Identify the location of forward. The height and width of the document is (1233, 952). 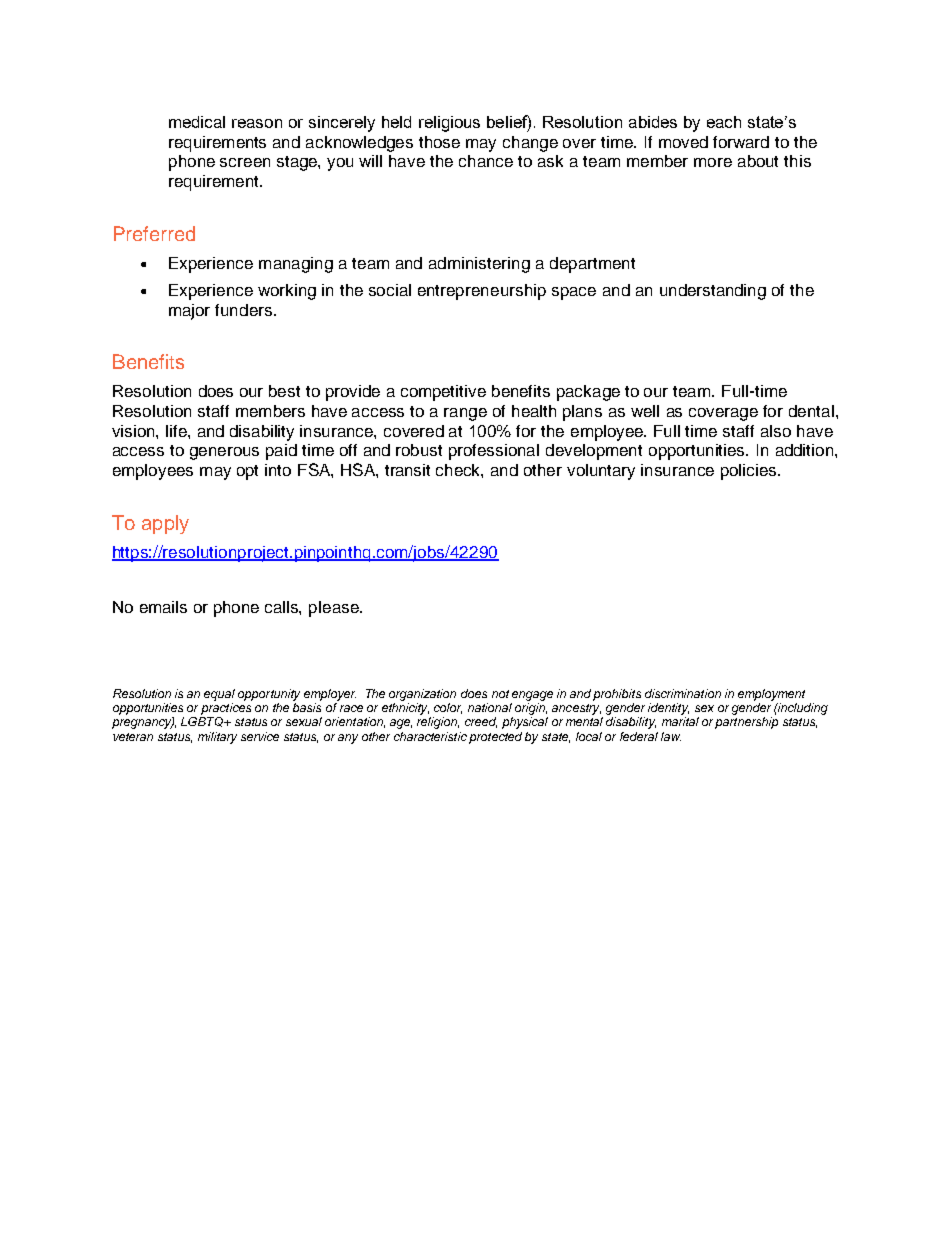
(741, 142).
